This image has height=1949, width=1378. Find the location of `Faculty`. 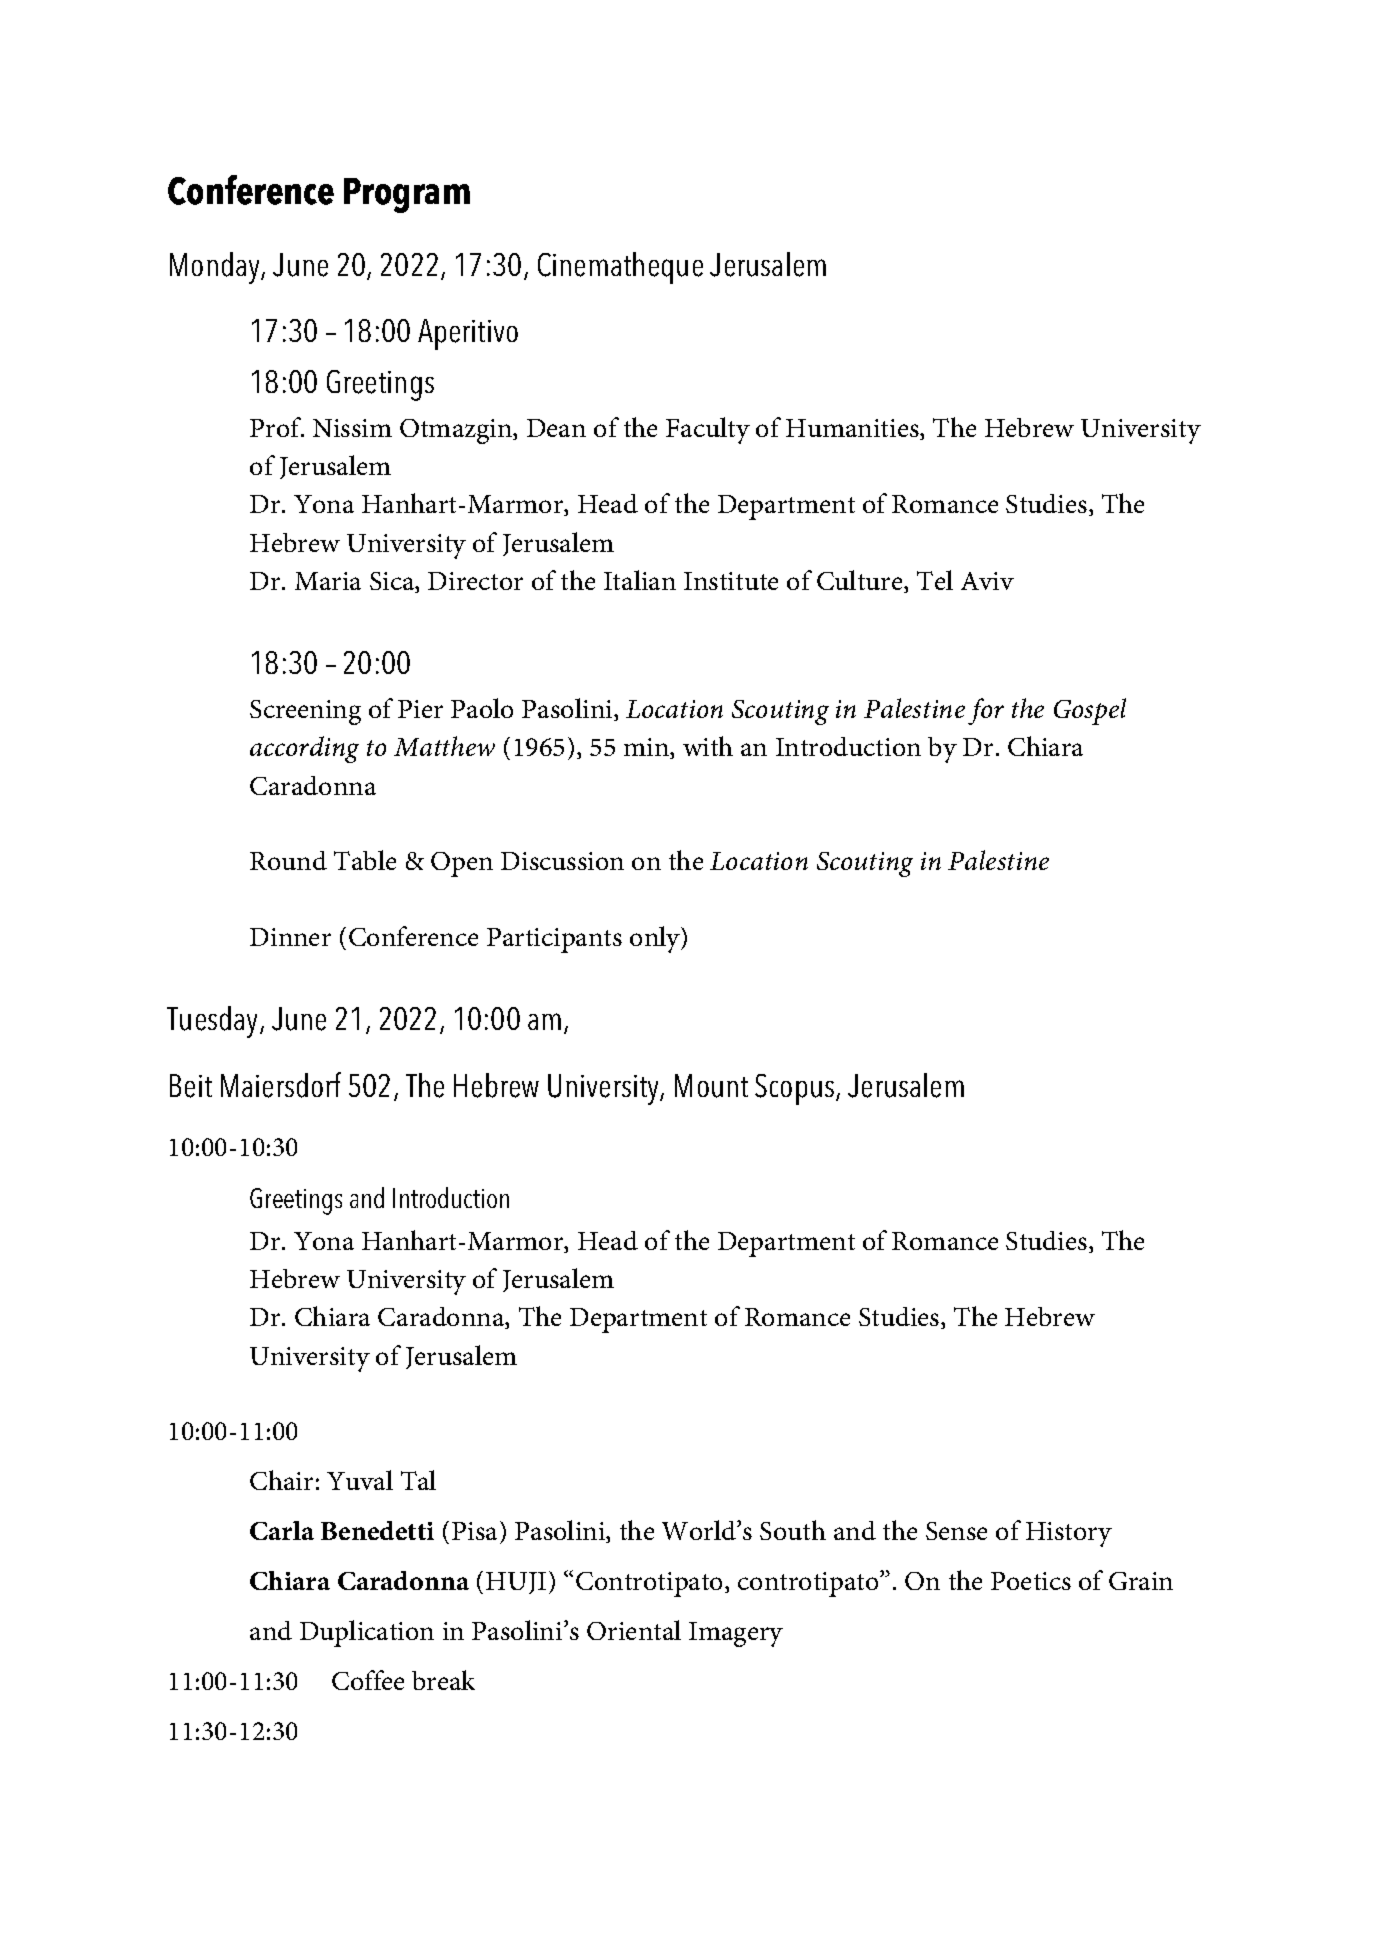

Faculty is located at coordinates (708, 430).
